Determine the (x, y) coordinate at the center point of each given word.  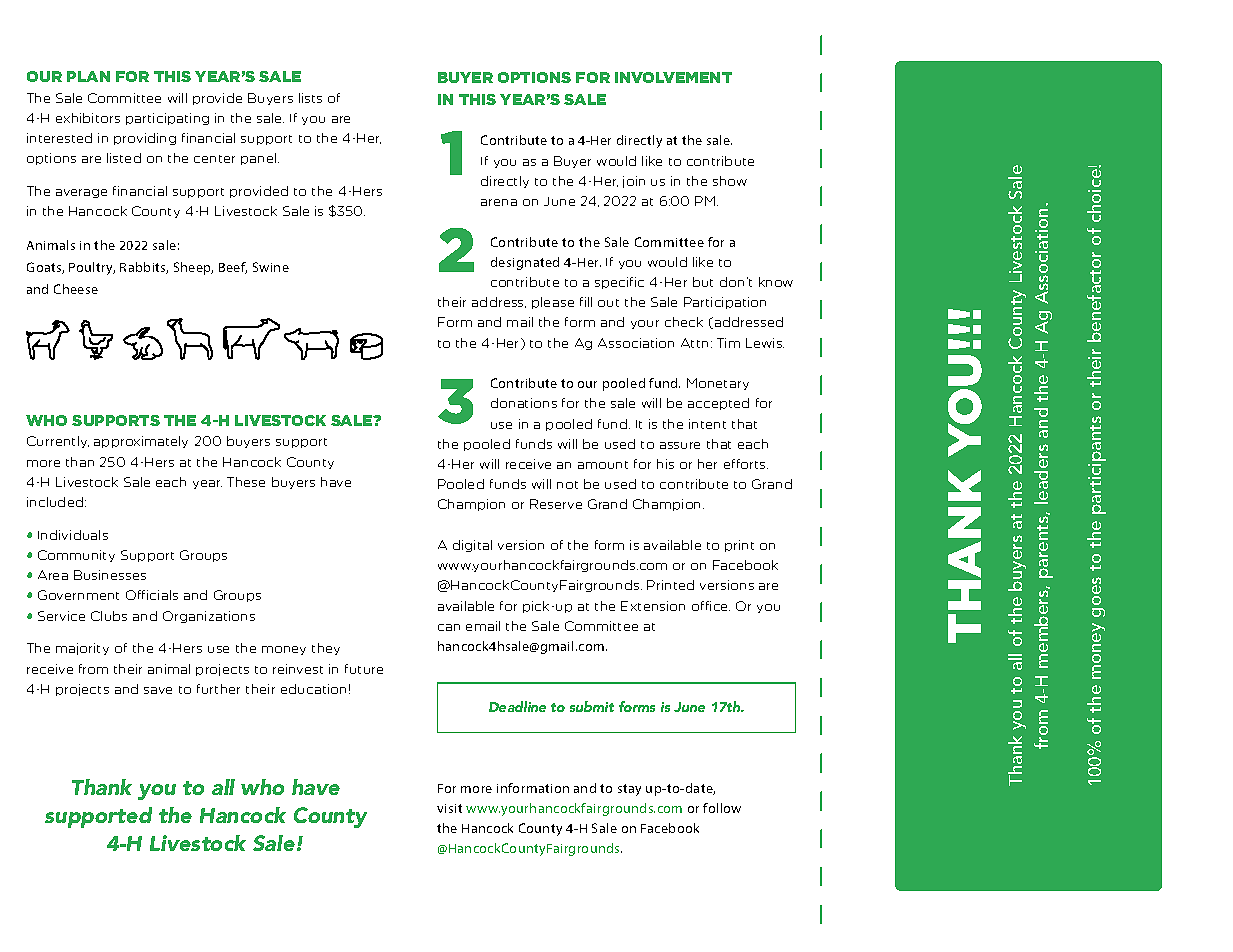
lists (310, 98)
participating (167, 119)
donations (524, 403)
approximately (141, 442)
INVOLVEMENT (673, 77)
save (158, 690)
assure (680, 445)
